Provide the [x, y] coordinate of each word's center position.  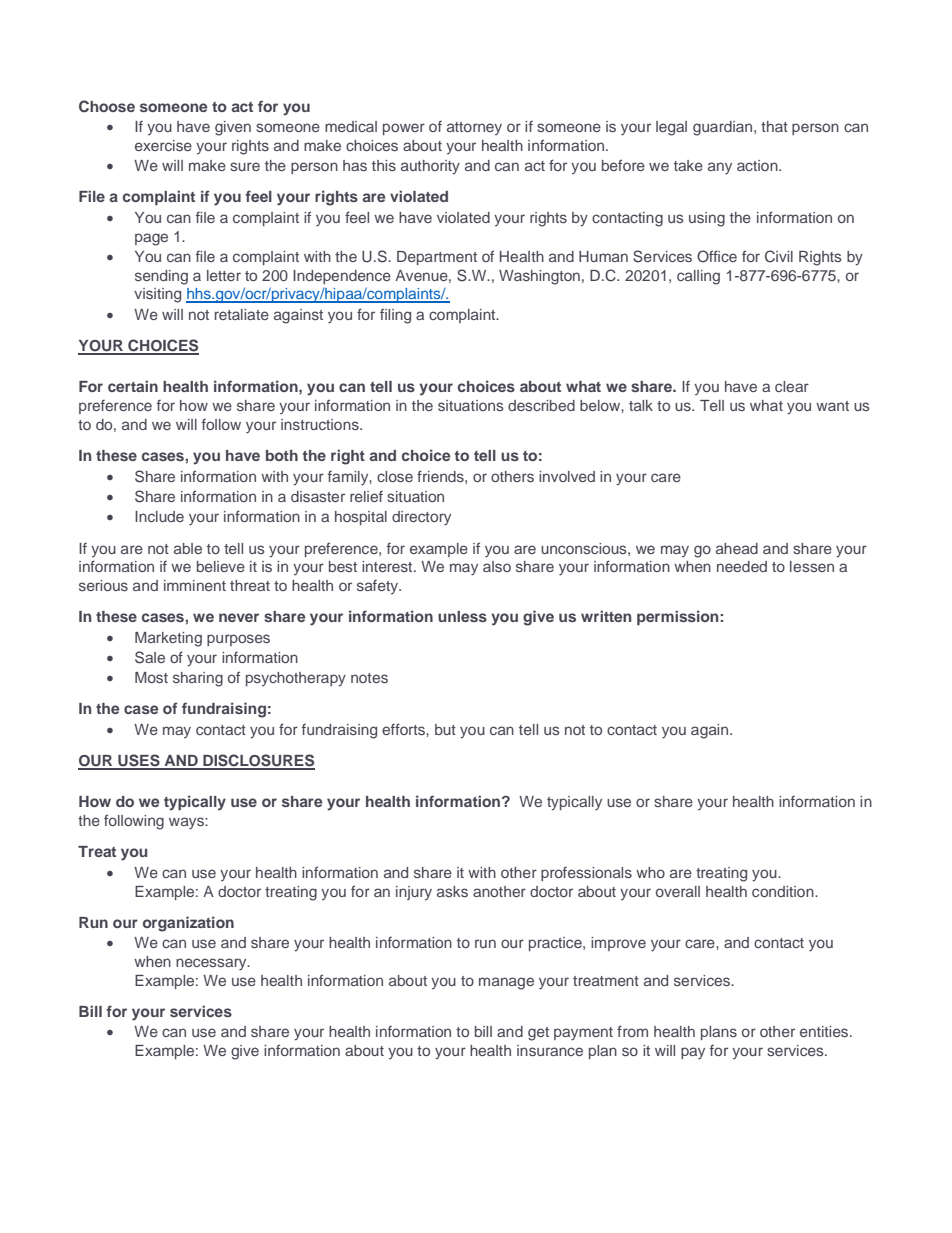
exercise [163, 145]
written [606, 616]
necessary [212, 964]
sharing [198, 679]
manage [506, 983]
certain [133, 386]
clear [792, 386]
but [445, 729]
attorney [474, 128]
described [541, 405]
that [774, 126]
